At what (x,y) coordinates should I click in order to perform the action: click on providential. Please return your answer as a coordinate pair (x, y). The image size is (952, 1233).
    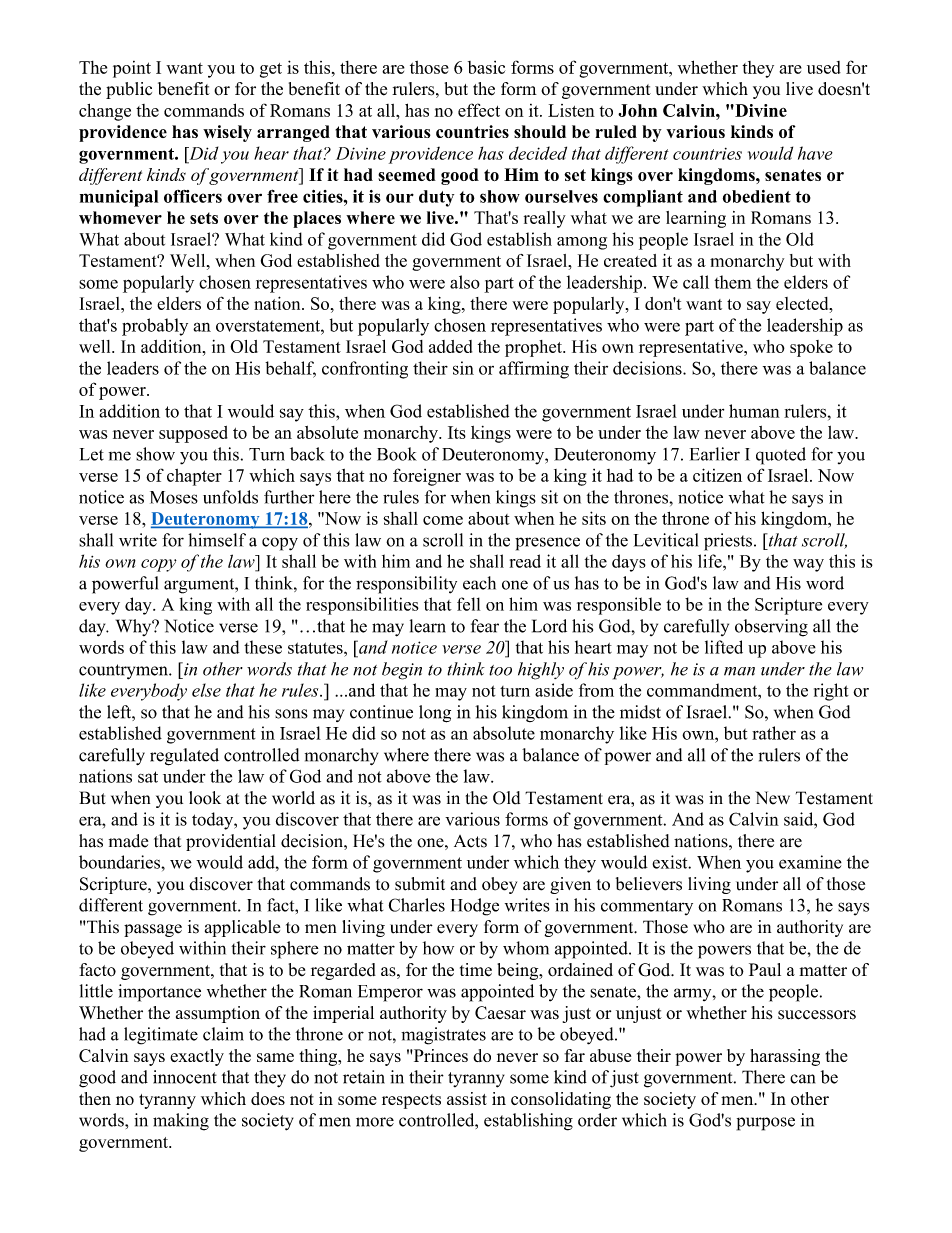
    Looking at the image, I should click on (231, 842).
